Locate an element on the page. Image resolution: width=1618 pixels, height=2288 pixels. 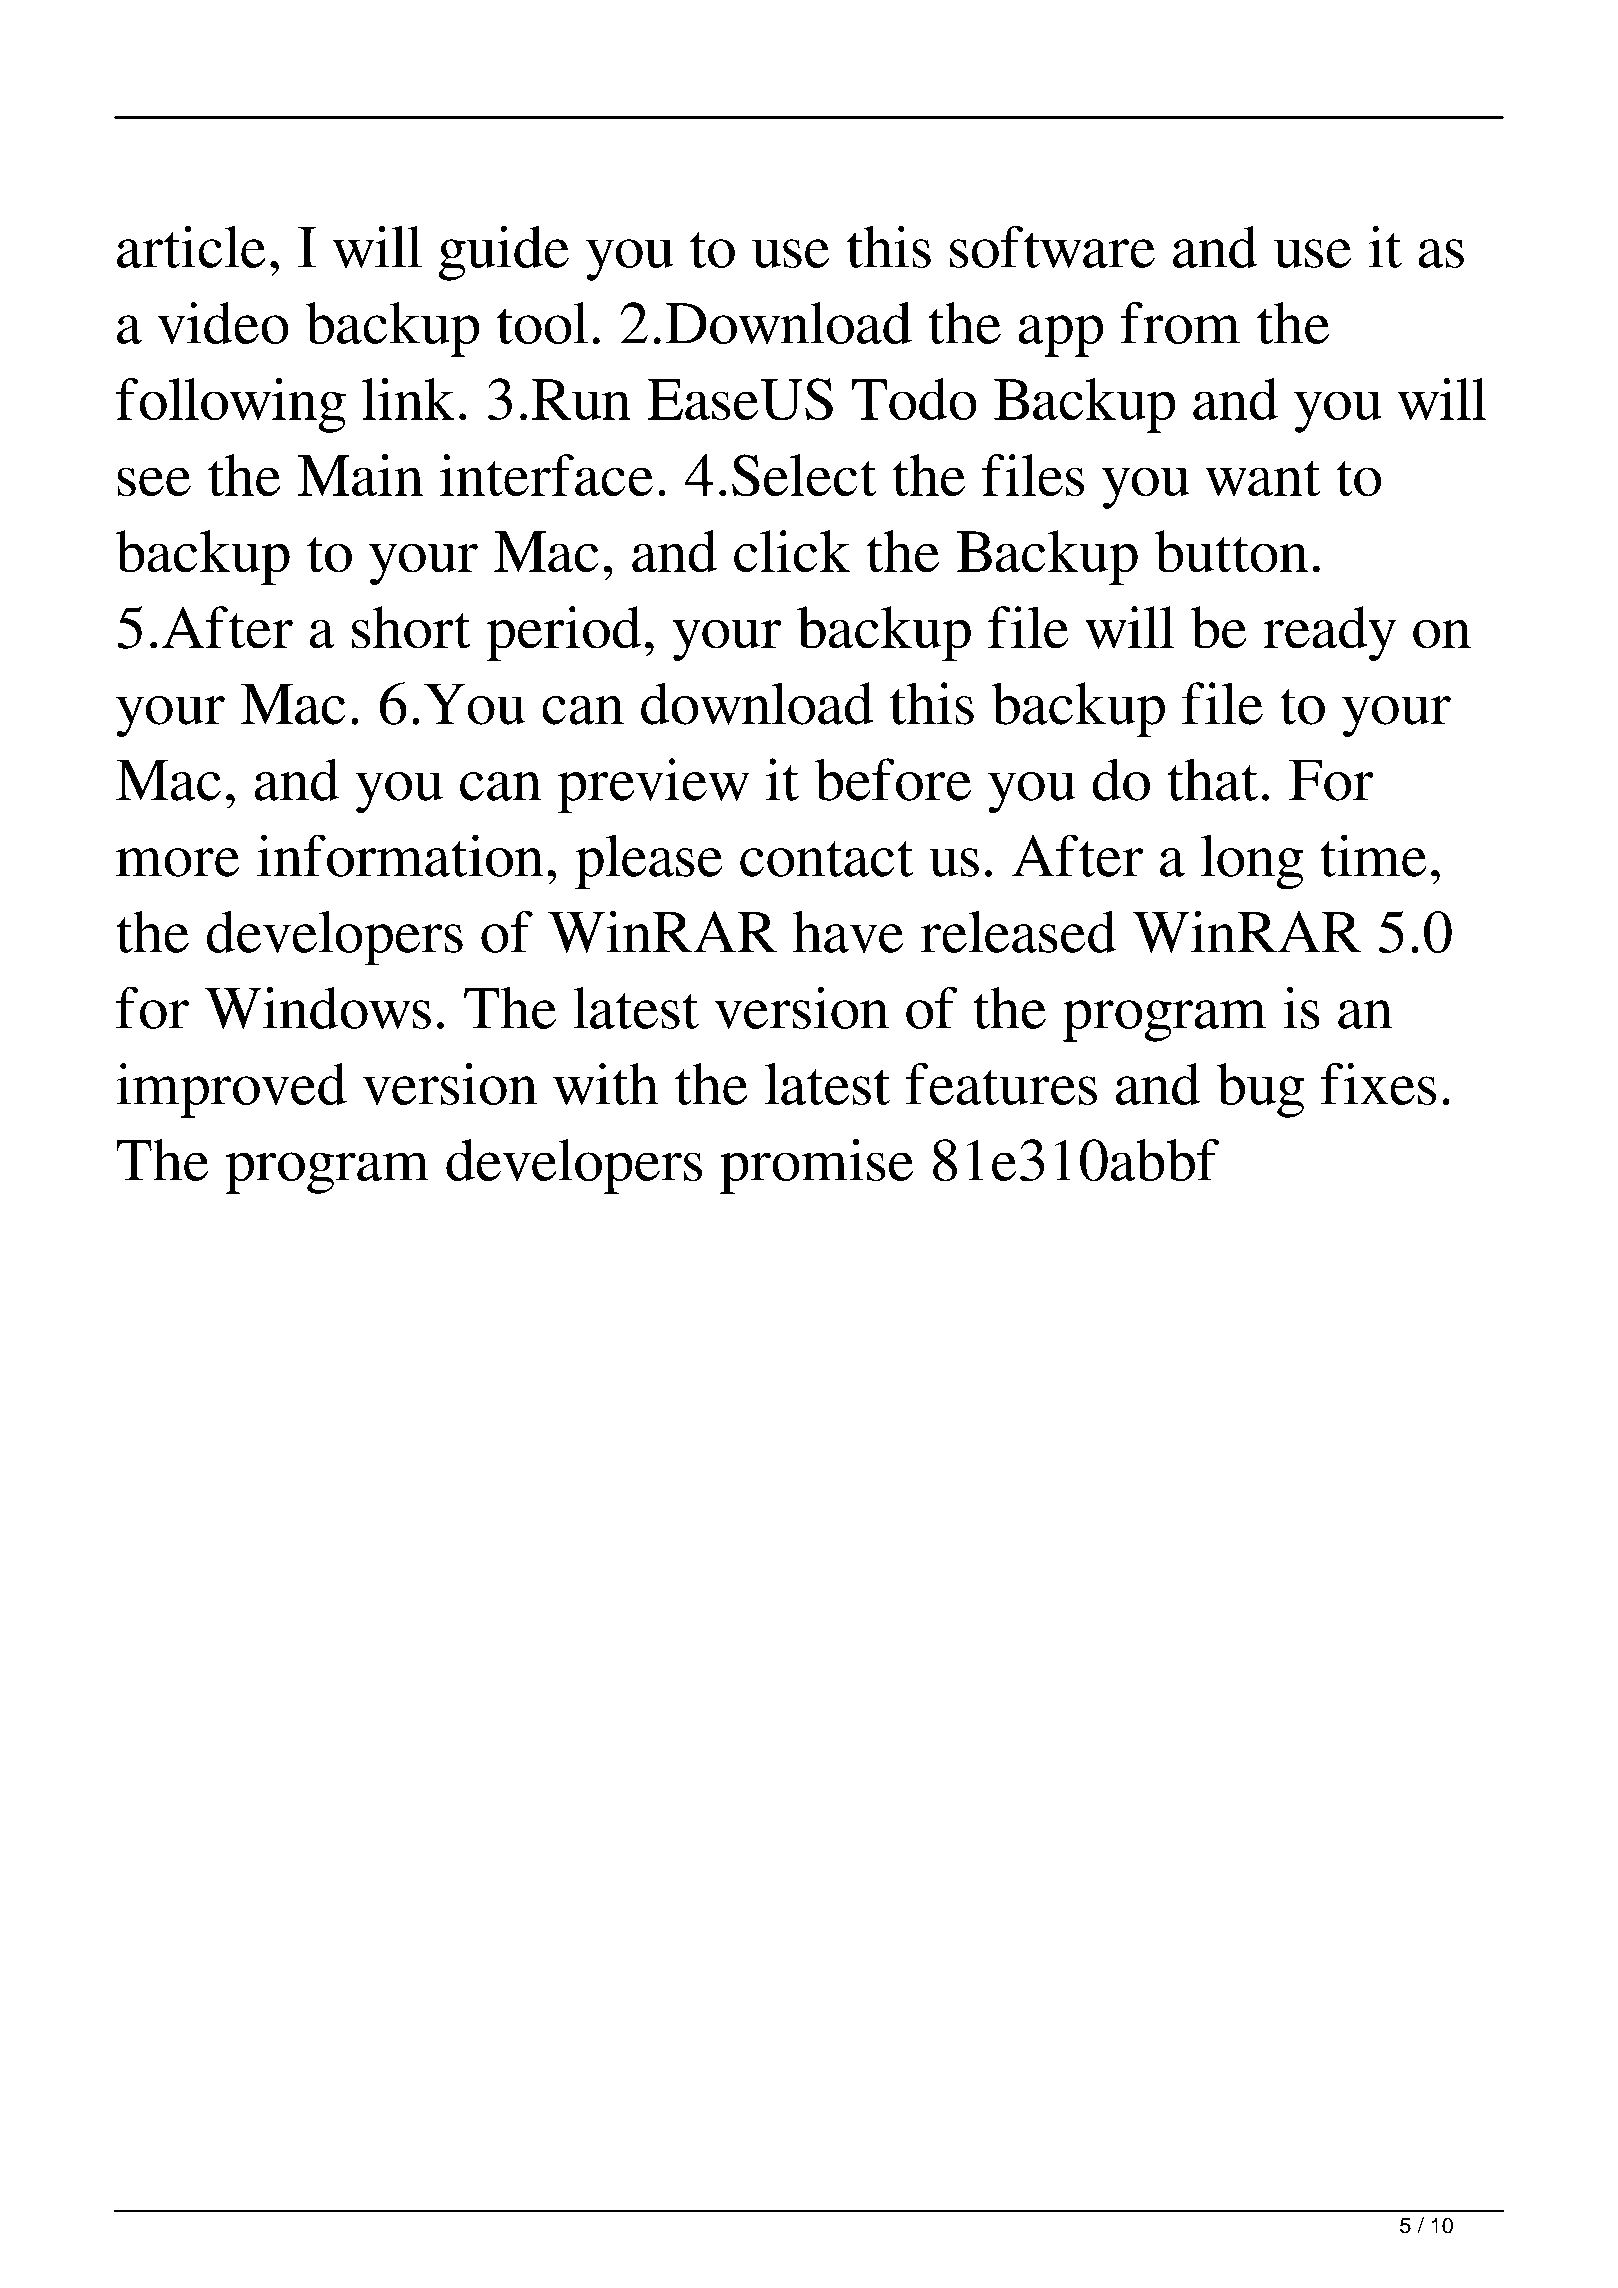
article is located at coordinates (191, 246).
